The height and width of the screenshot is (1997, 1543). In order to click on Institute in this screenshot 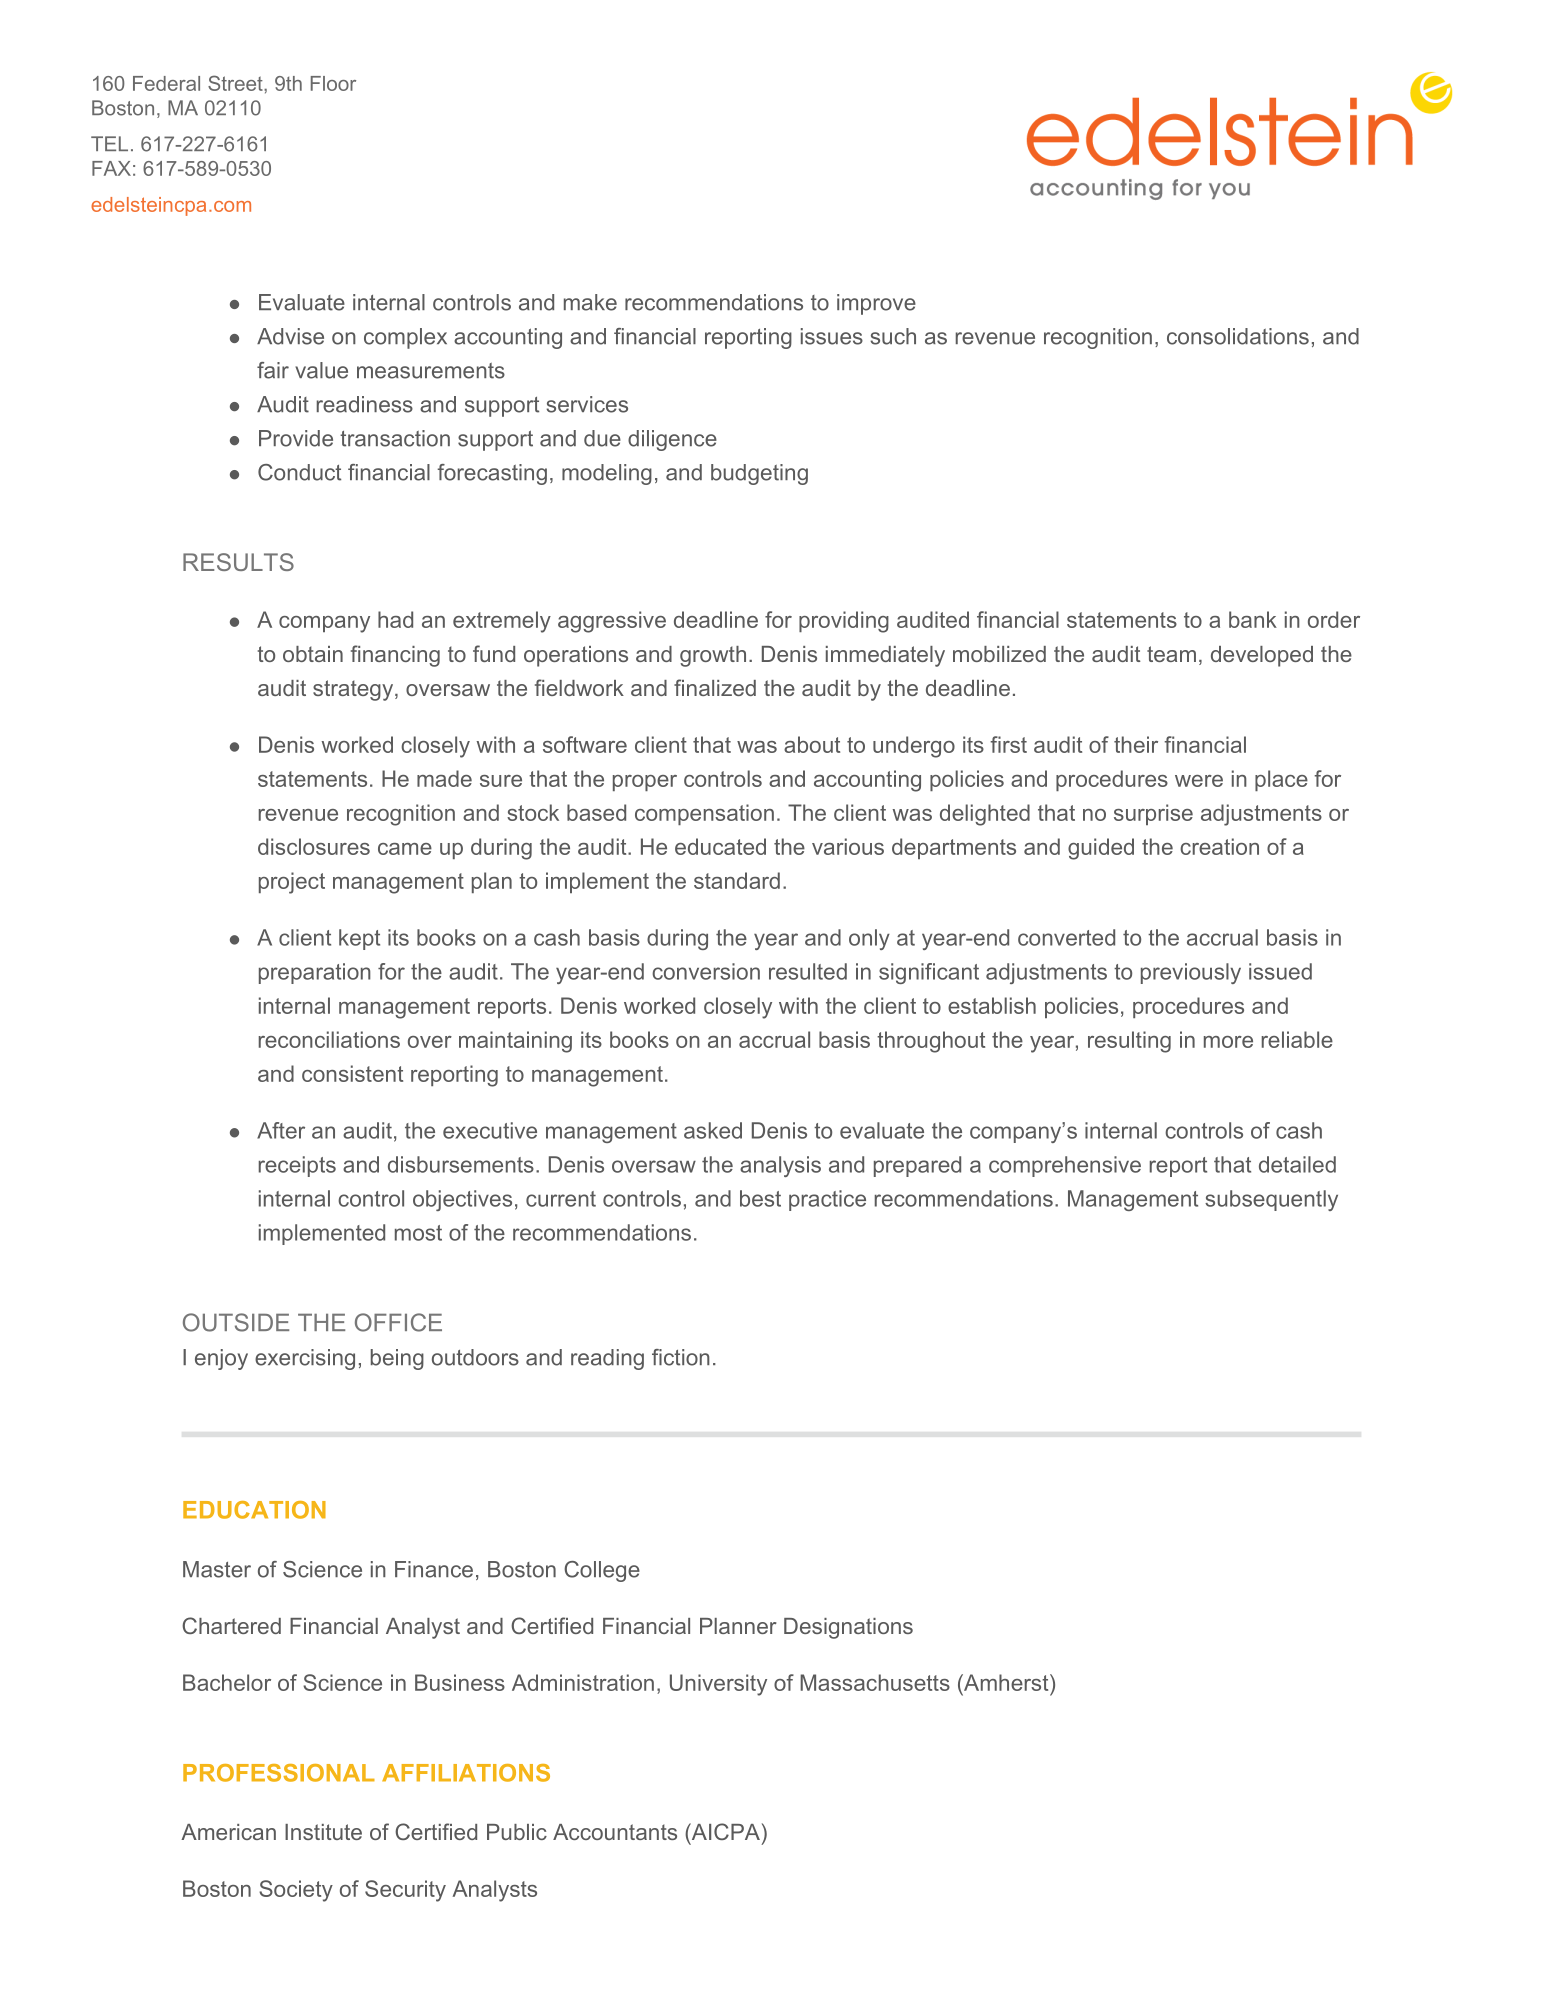, I will do `click(323, 1832)`.
